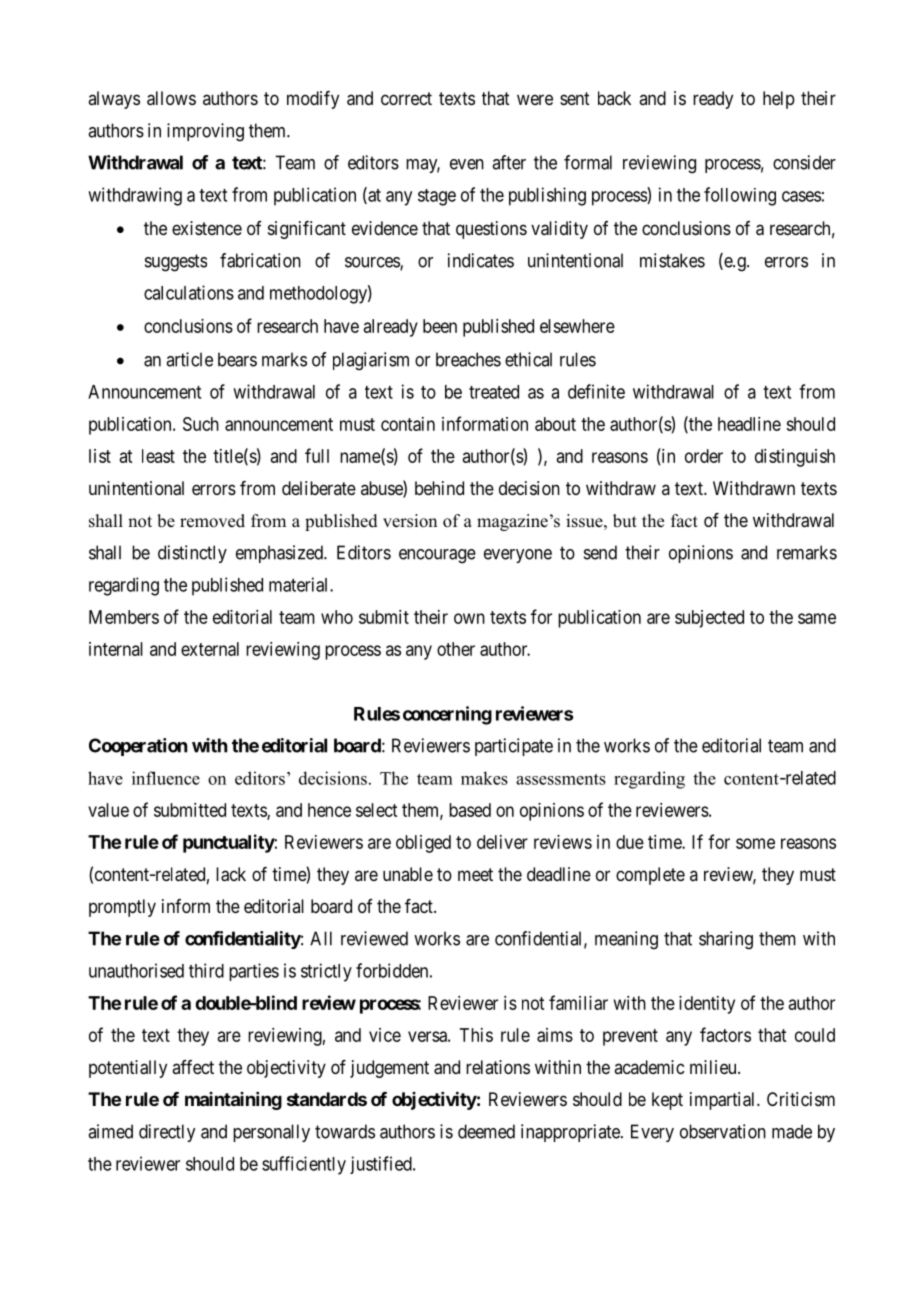 Image resolution: width=924 pixels, height=1308 pixels. Describe the element at coordinates (726, 940) in the screenshot. I see `sharing` at that location.
